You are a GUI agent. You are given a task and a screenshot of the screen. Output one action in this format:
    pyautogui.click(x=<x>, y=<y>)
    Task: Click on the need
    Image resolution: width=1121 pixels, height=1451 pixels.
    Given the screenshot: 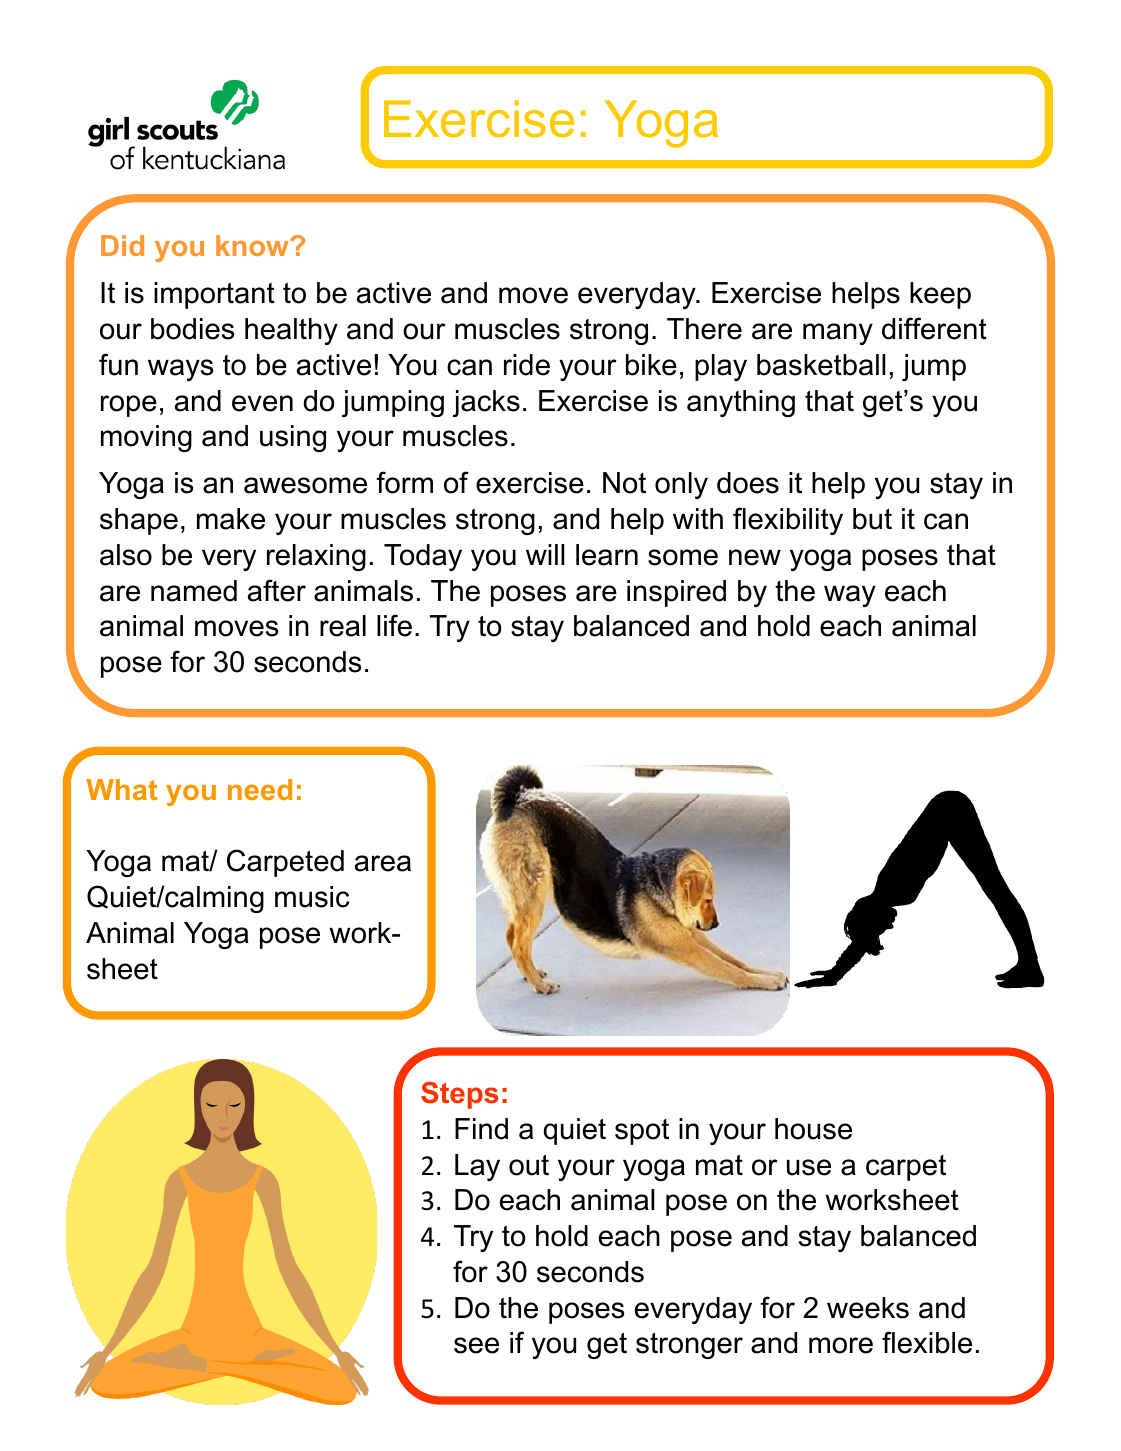 What is the action you would take?
    pyautogui.click(x=260, y=789)
